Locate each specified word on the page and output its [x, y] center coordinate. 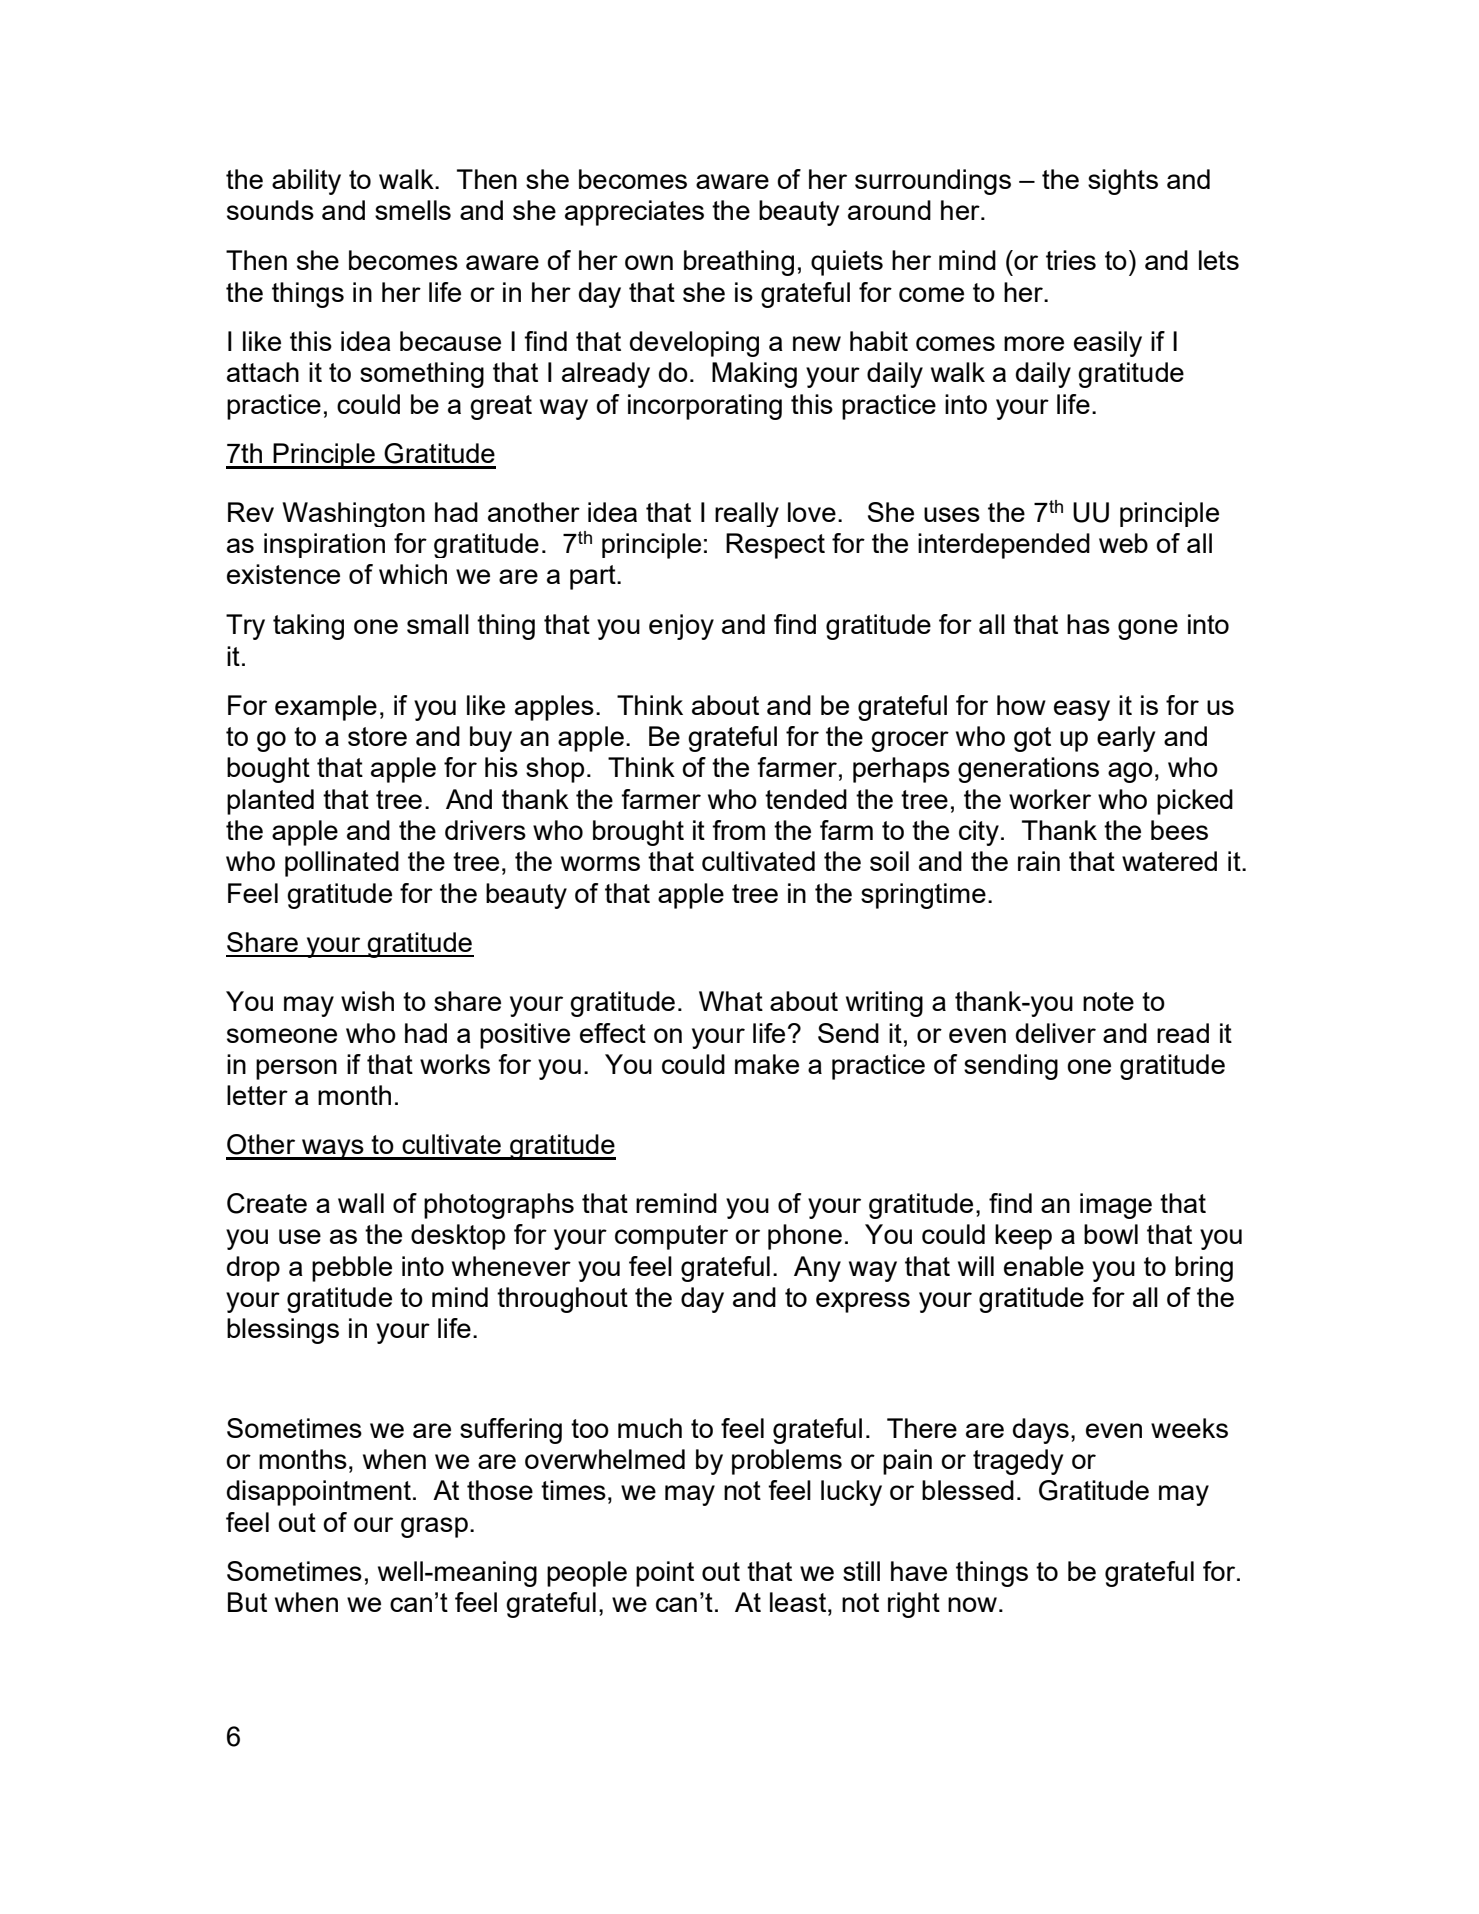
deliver [1056, 1033]
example [326, 708]
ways [333, 1149]
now [972, 1604]
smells [413, 210]
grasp [434, 1527]
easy [1082, 710]
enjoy [681, 627]
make [767, 1064]
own [649, 262]
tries [1071, 260]
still [861, 1571]
